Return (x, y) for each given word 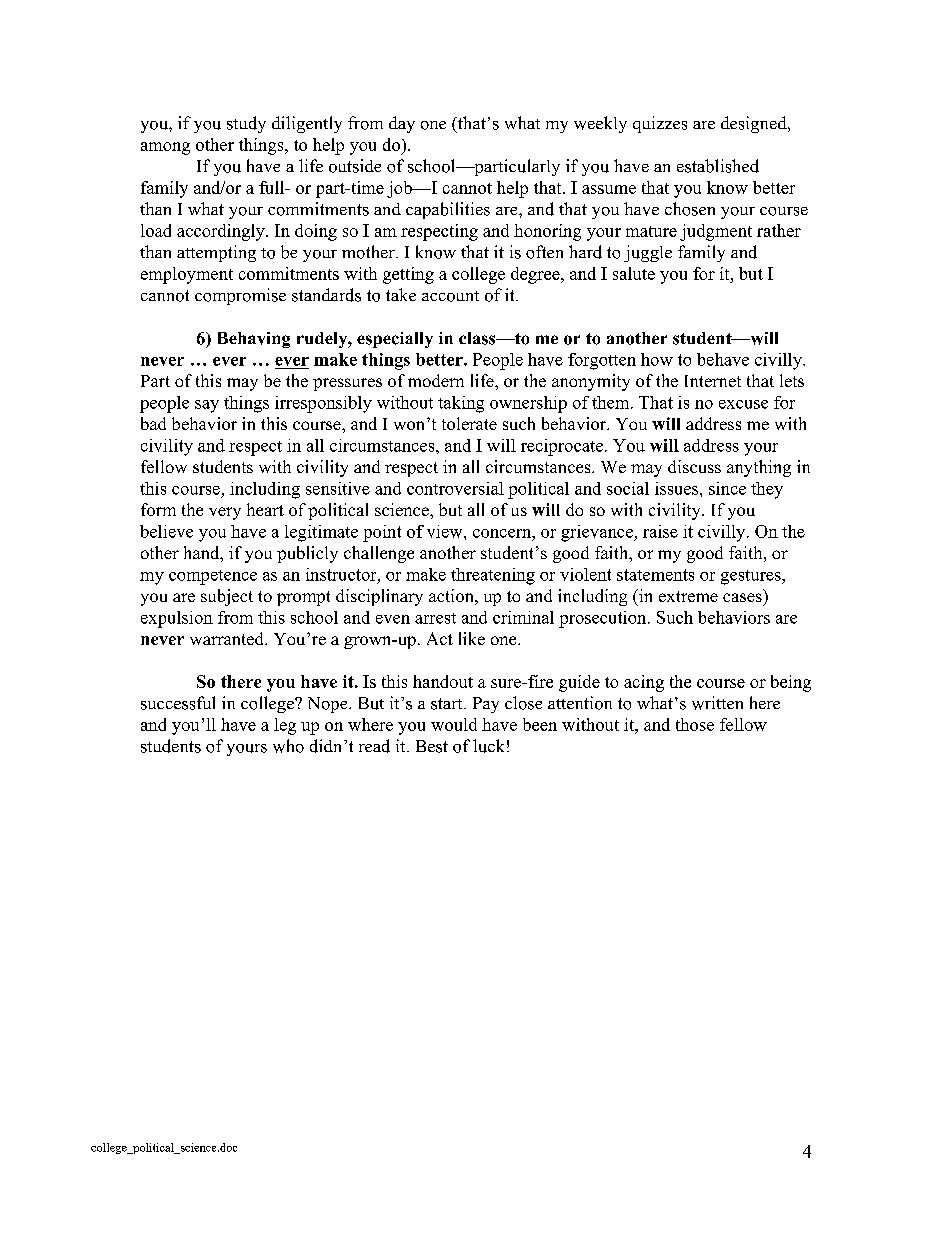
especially (395, 340)
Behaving (254, 340)
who (288, 746)
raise (660, 531)
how (657, 359)
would (454, 724)
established (718, 166)
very (225, 513)
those (695, 724)
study (246, 124)
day (402, 124)
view (446, 531)
